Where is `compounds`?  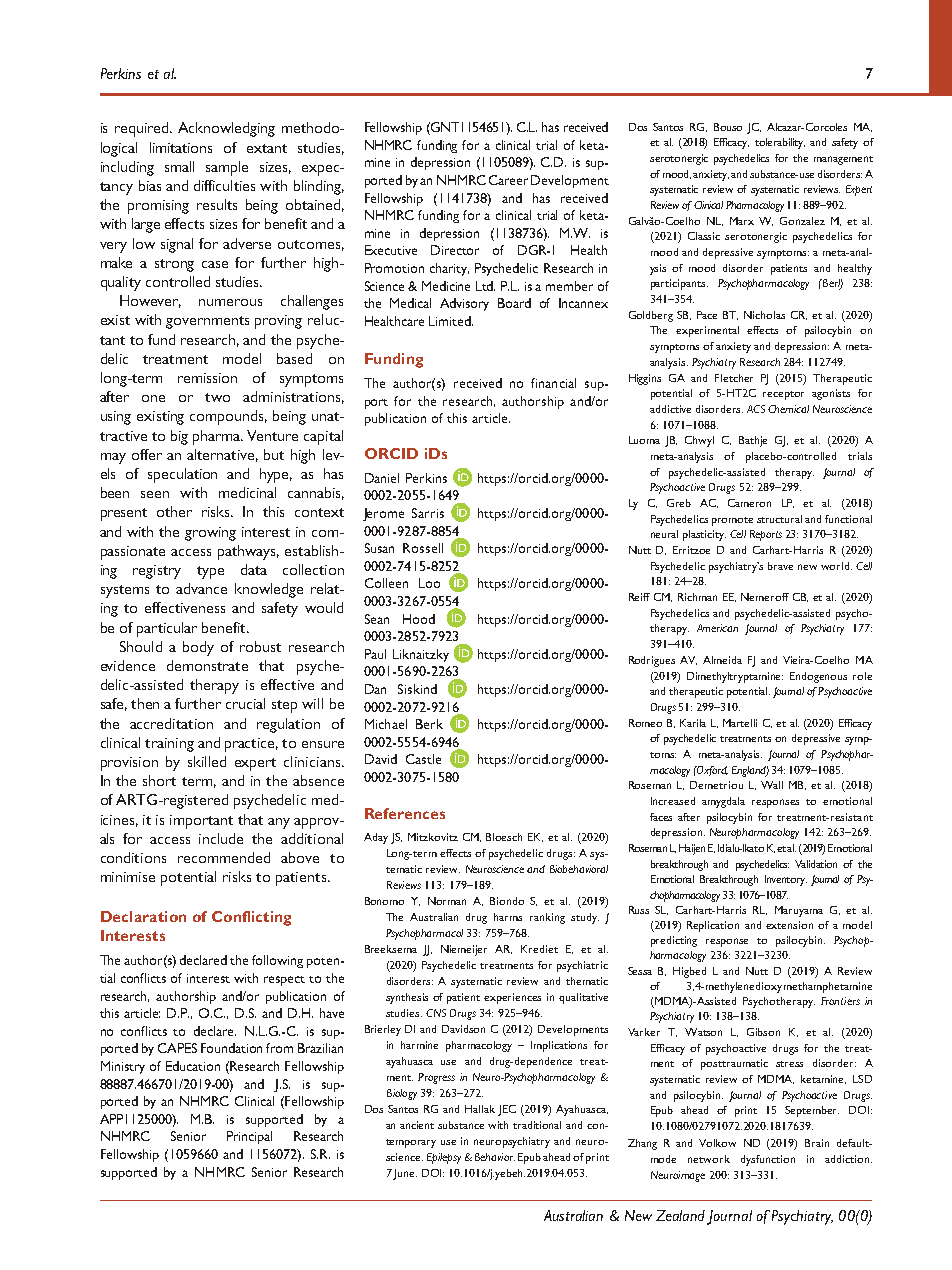 compounds is located at coordinates (228, 417).
